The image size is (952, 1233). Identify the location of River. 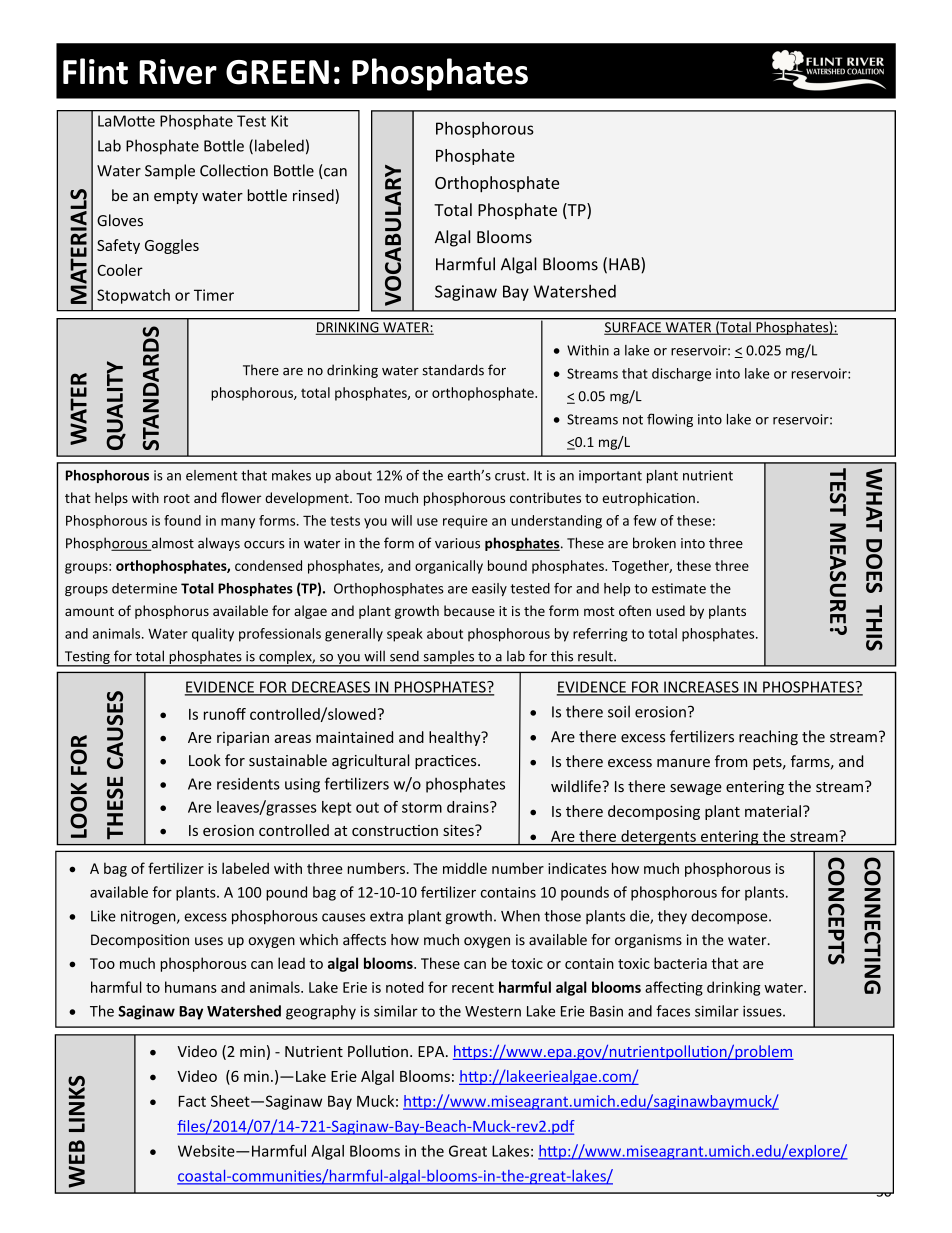
(178, 72).
